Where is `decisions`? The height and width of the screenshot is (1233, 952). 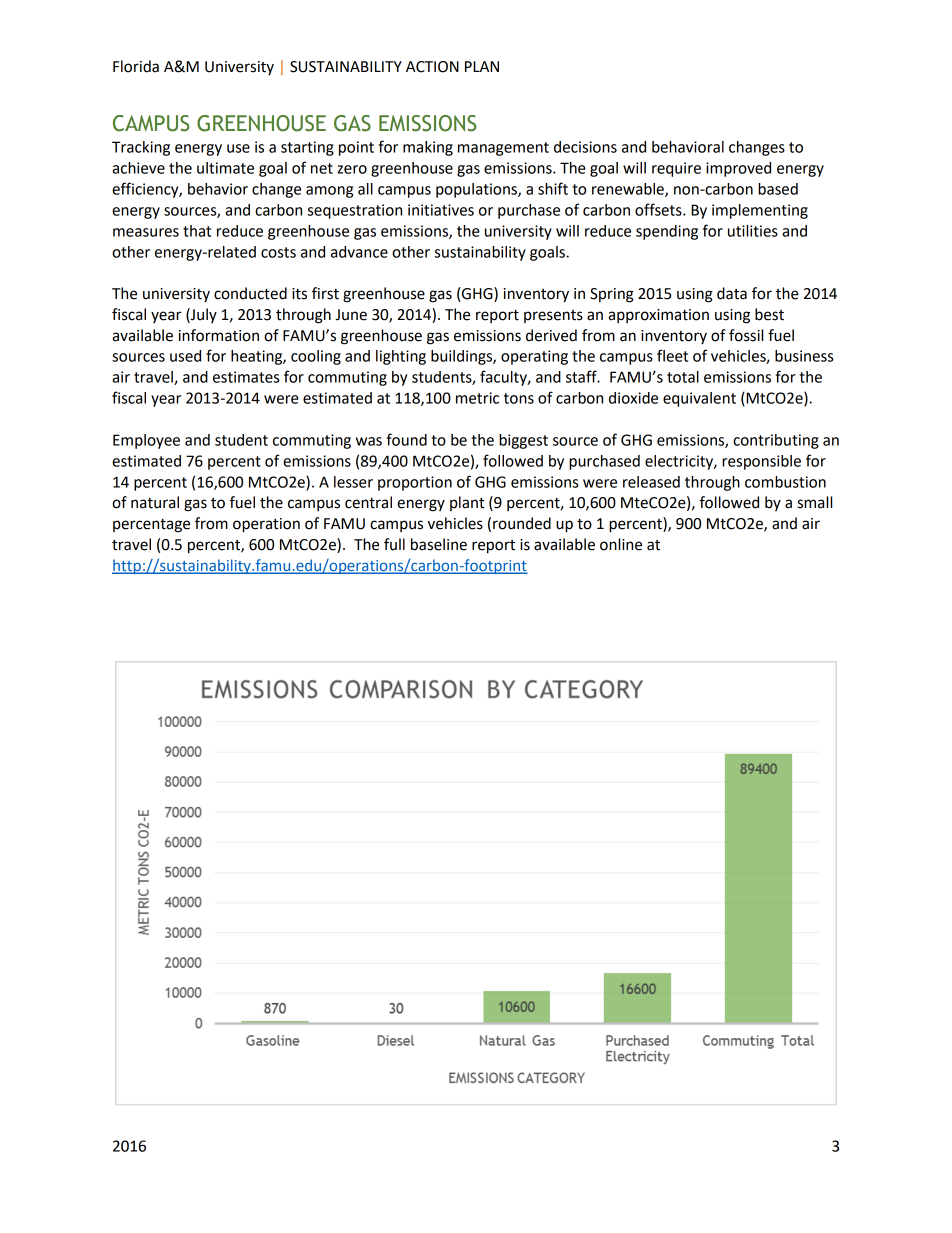
decisions is located at coordinates (585, 147).
